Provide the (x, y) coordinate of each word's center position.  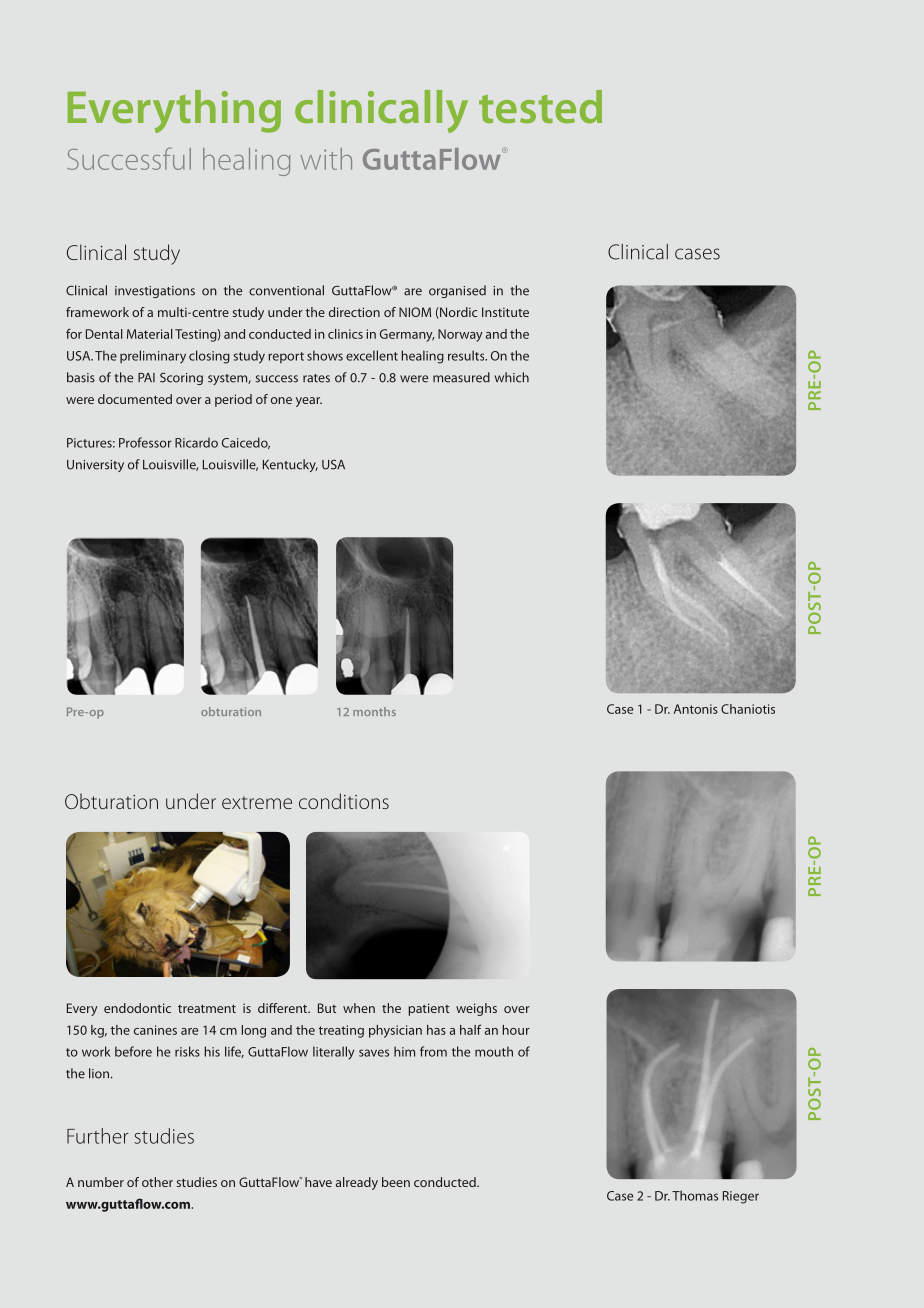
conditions (344, 801)
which (512, 377)
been (396, 1182)
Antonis (696, 709)
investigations (155, 292)
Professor (145, 442)
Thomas (695, 1195)
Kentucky (290, 465)
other (157, 1182)
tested (540, 106)
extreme (257, 802)
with (326, 159)
